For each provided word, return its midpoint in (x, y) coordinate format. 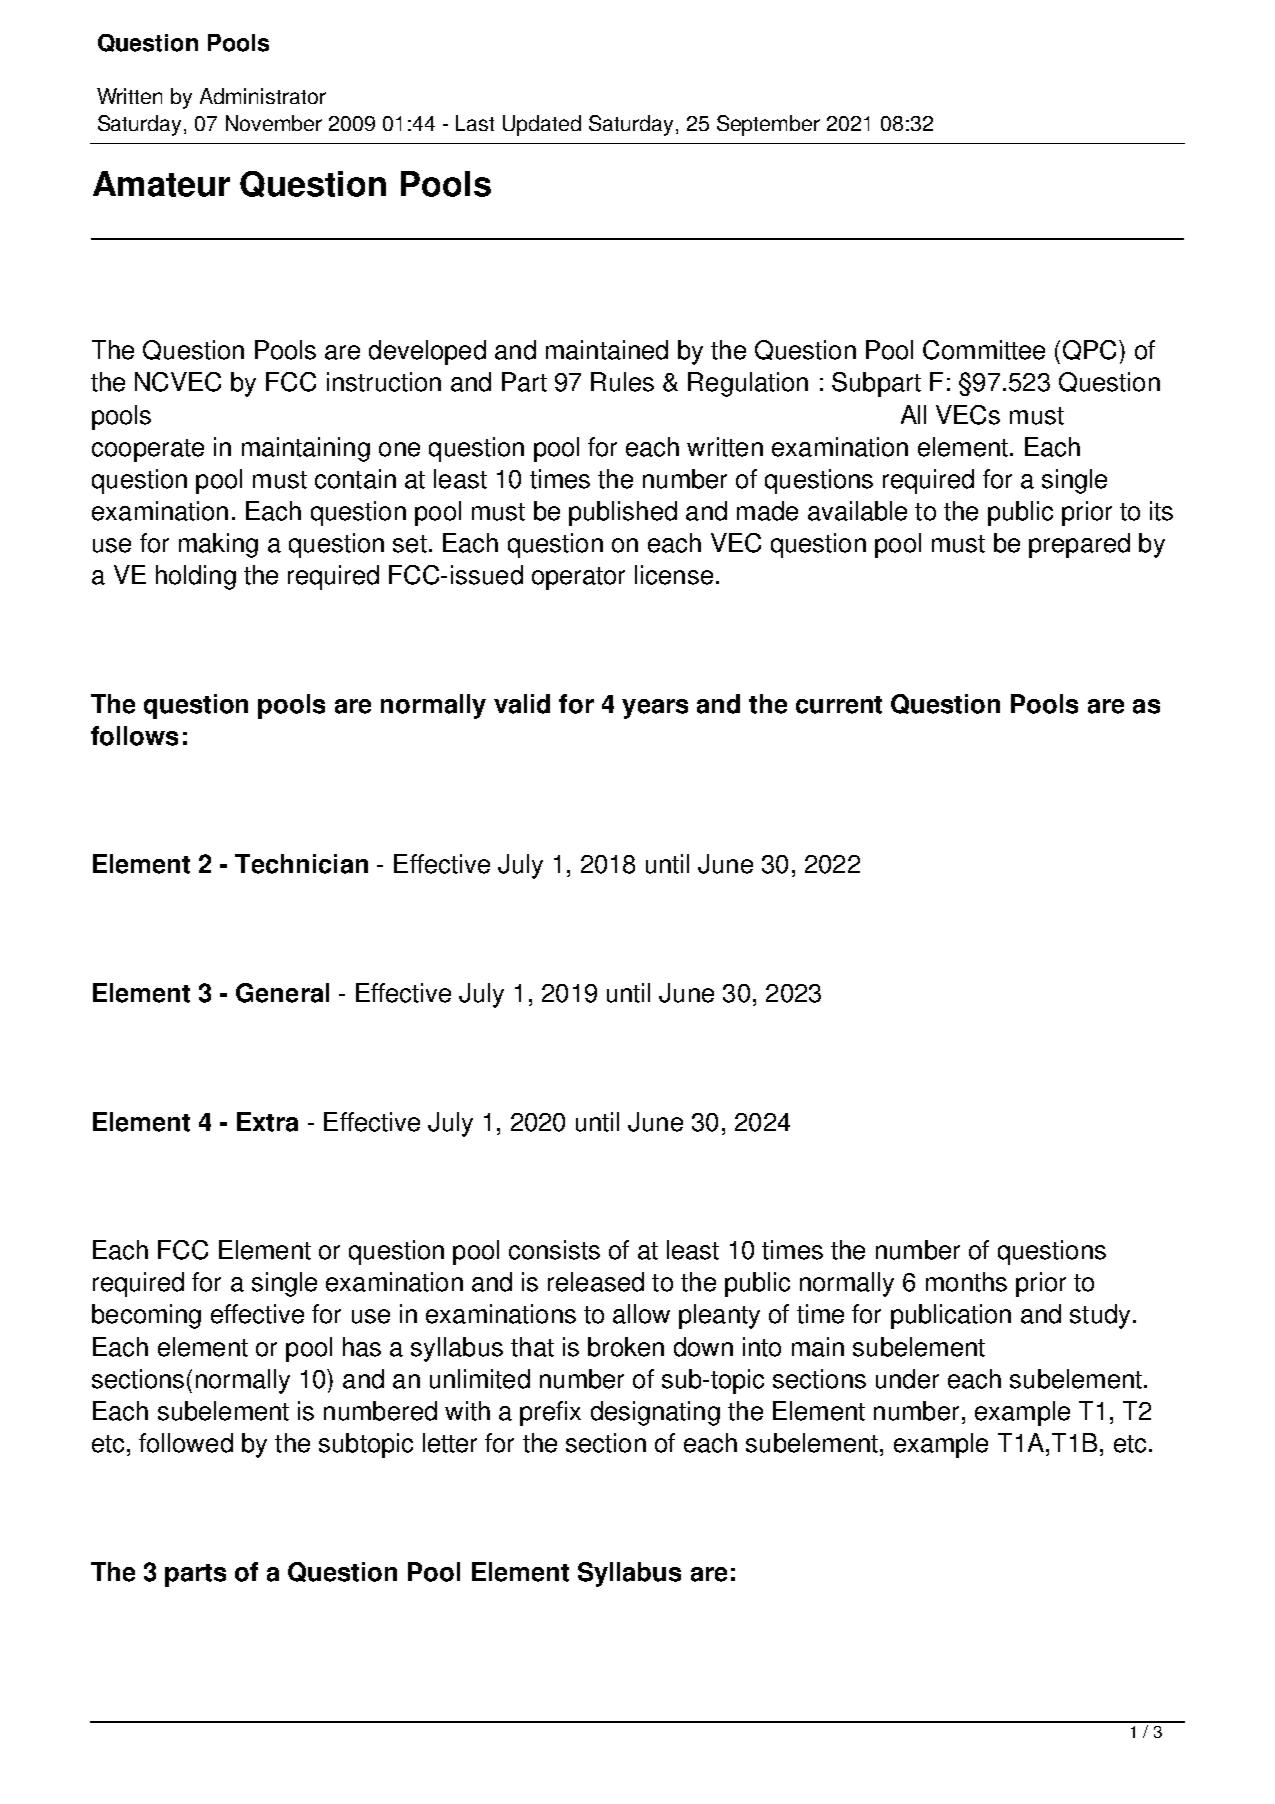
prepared (1079, 545)
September (768, 125)
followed (186, 1443)
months (966, 1282)
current (839, 705)
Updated (542, 125)
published (623, 513)
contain (355, 479)
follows (134, 736)
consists (554, 1250)
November (274, 123)
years (655, 709)
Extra (267, 1122)
